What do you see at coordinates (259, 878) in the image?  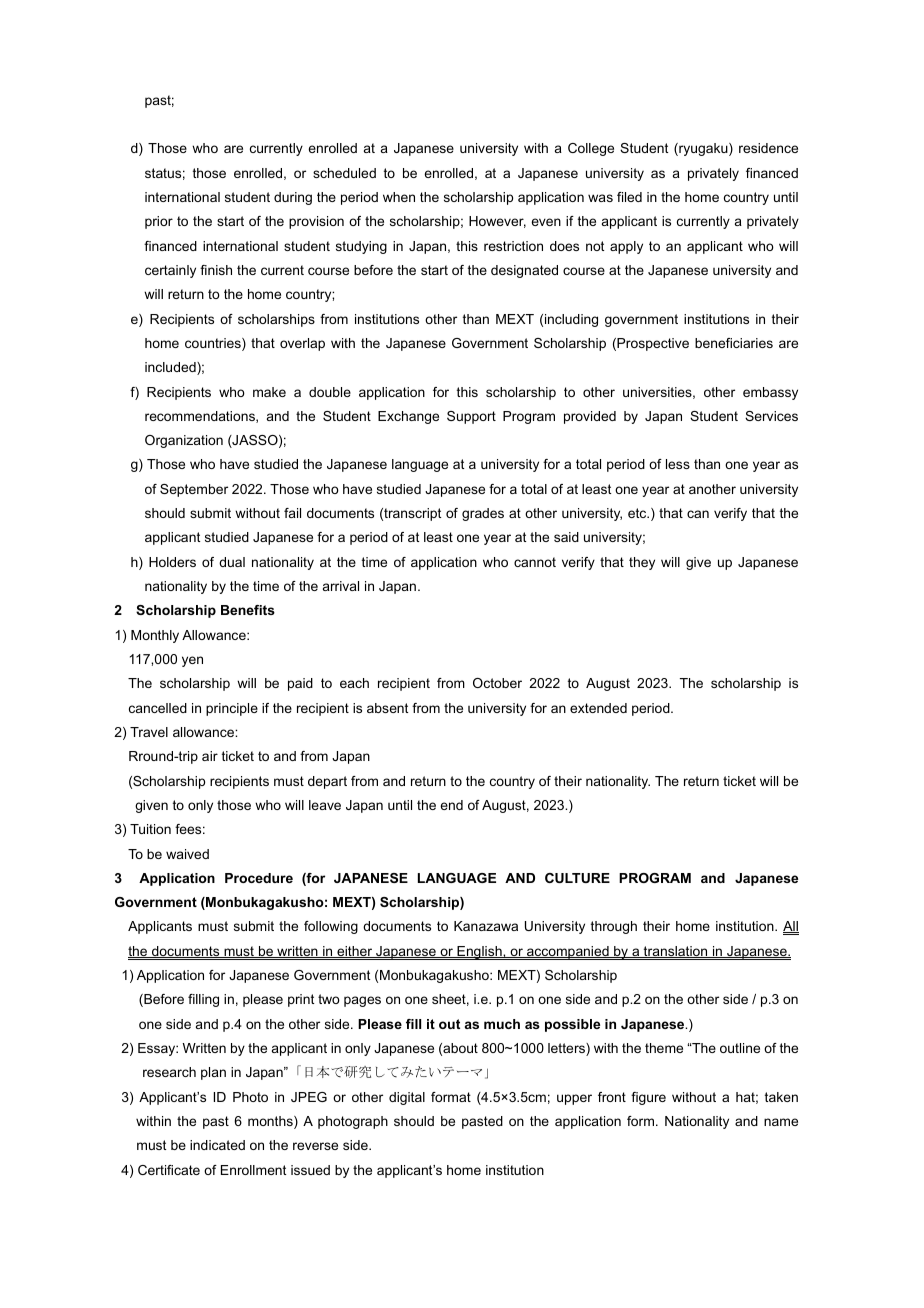 I see `Procedure` at bounding box center [259, 878].
